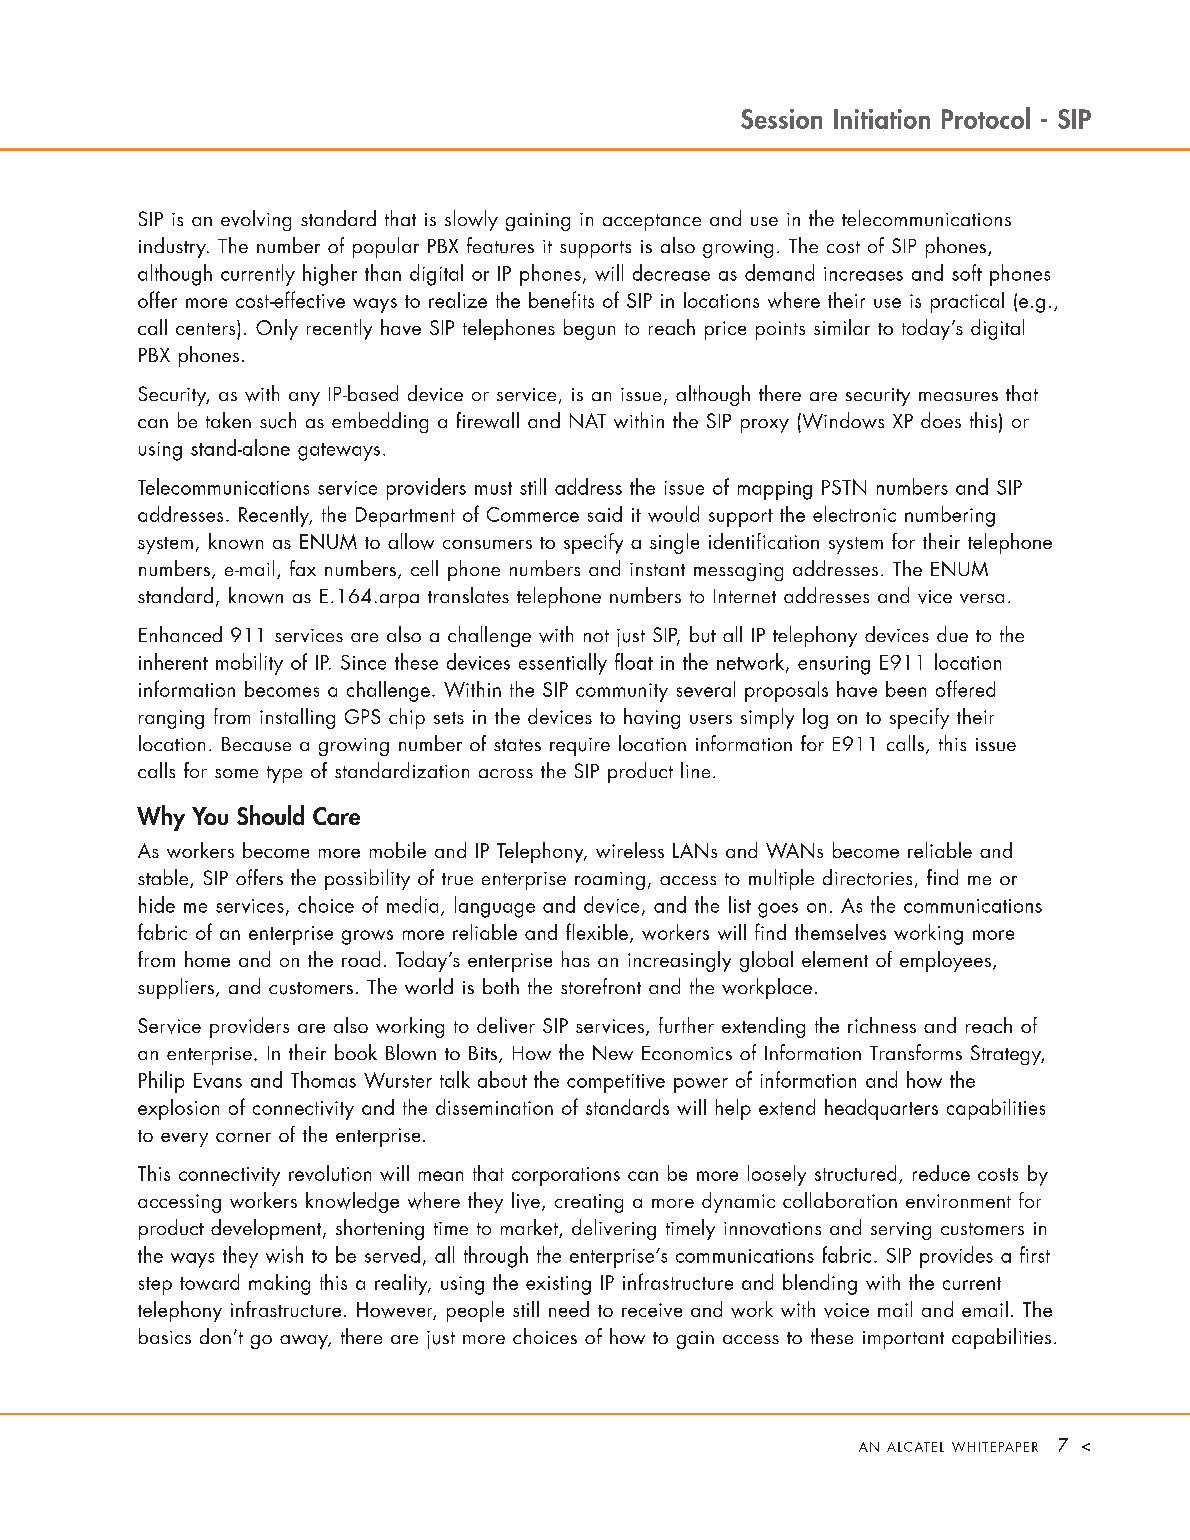 This page has height=1540, width=1190. What do you see at coordinates (630, 850) in the page?
I see `wireless` at bounding box center [630, 850].
